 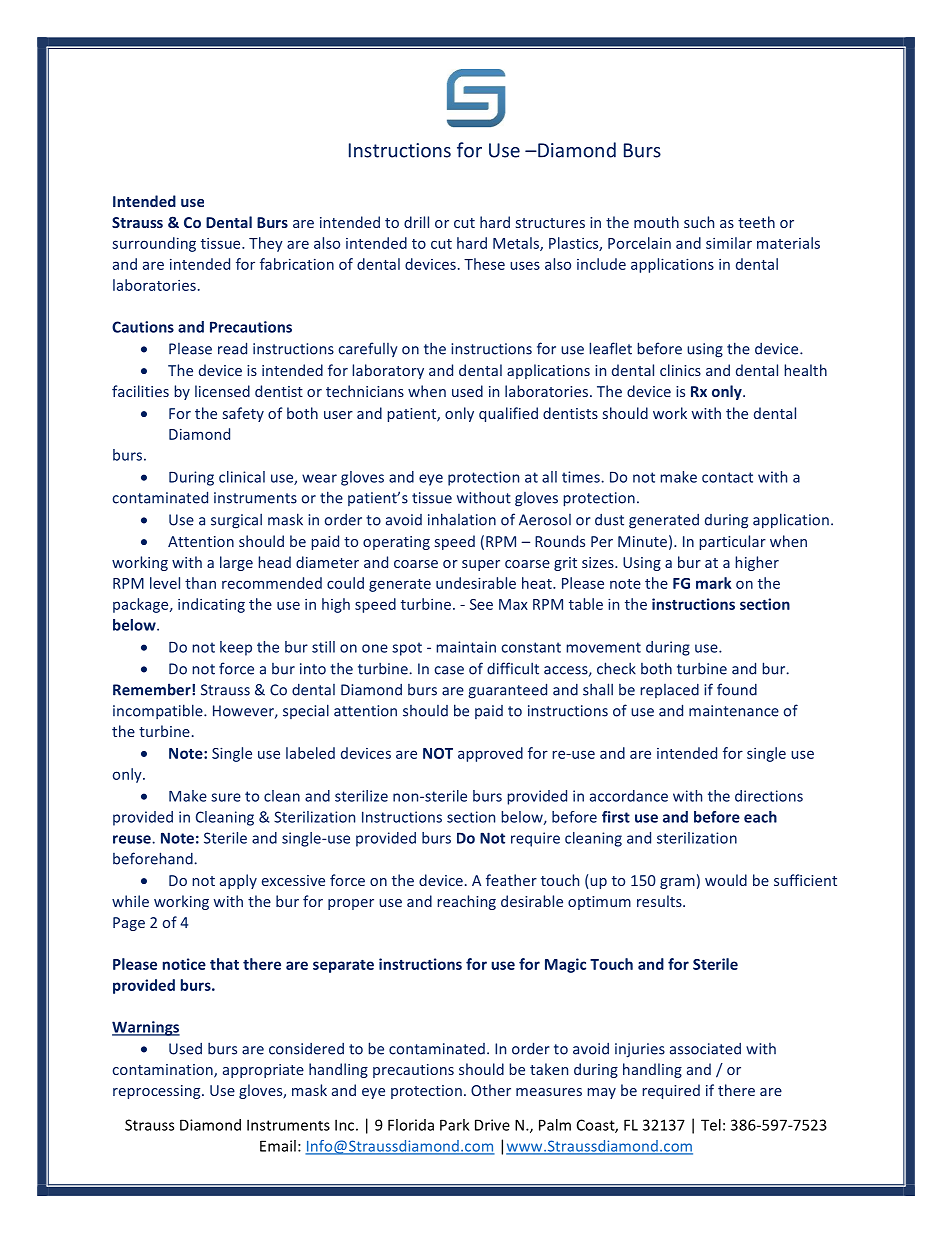 What do you see at coordinates (462, 519) in the screenshot?
I see `inhalation` at bounding box center [462, 519].
